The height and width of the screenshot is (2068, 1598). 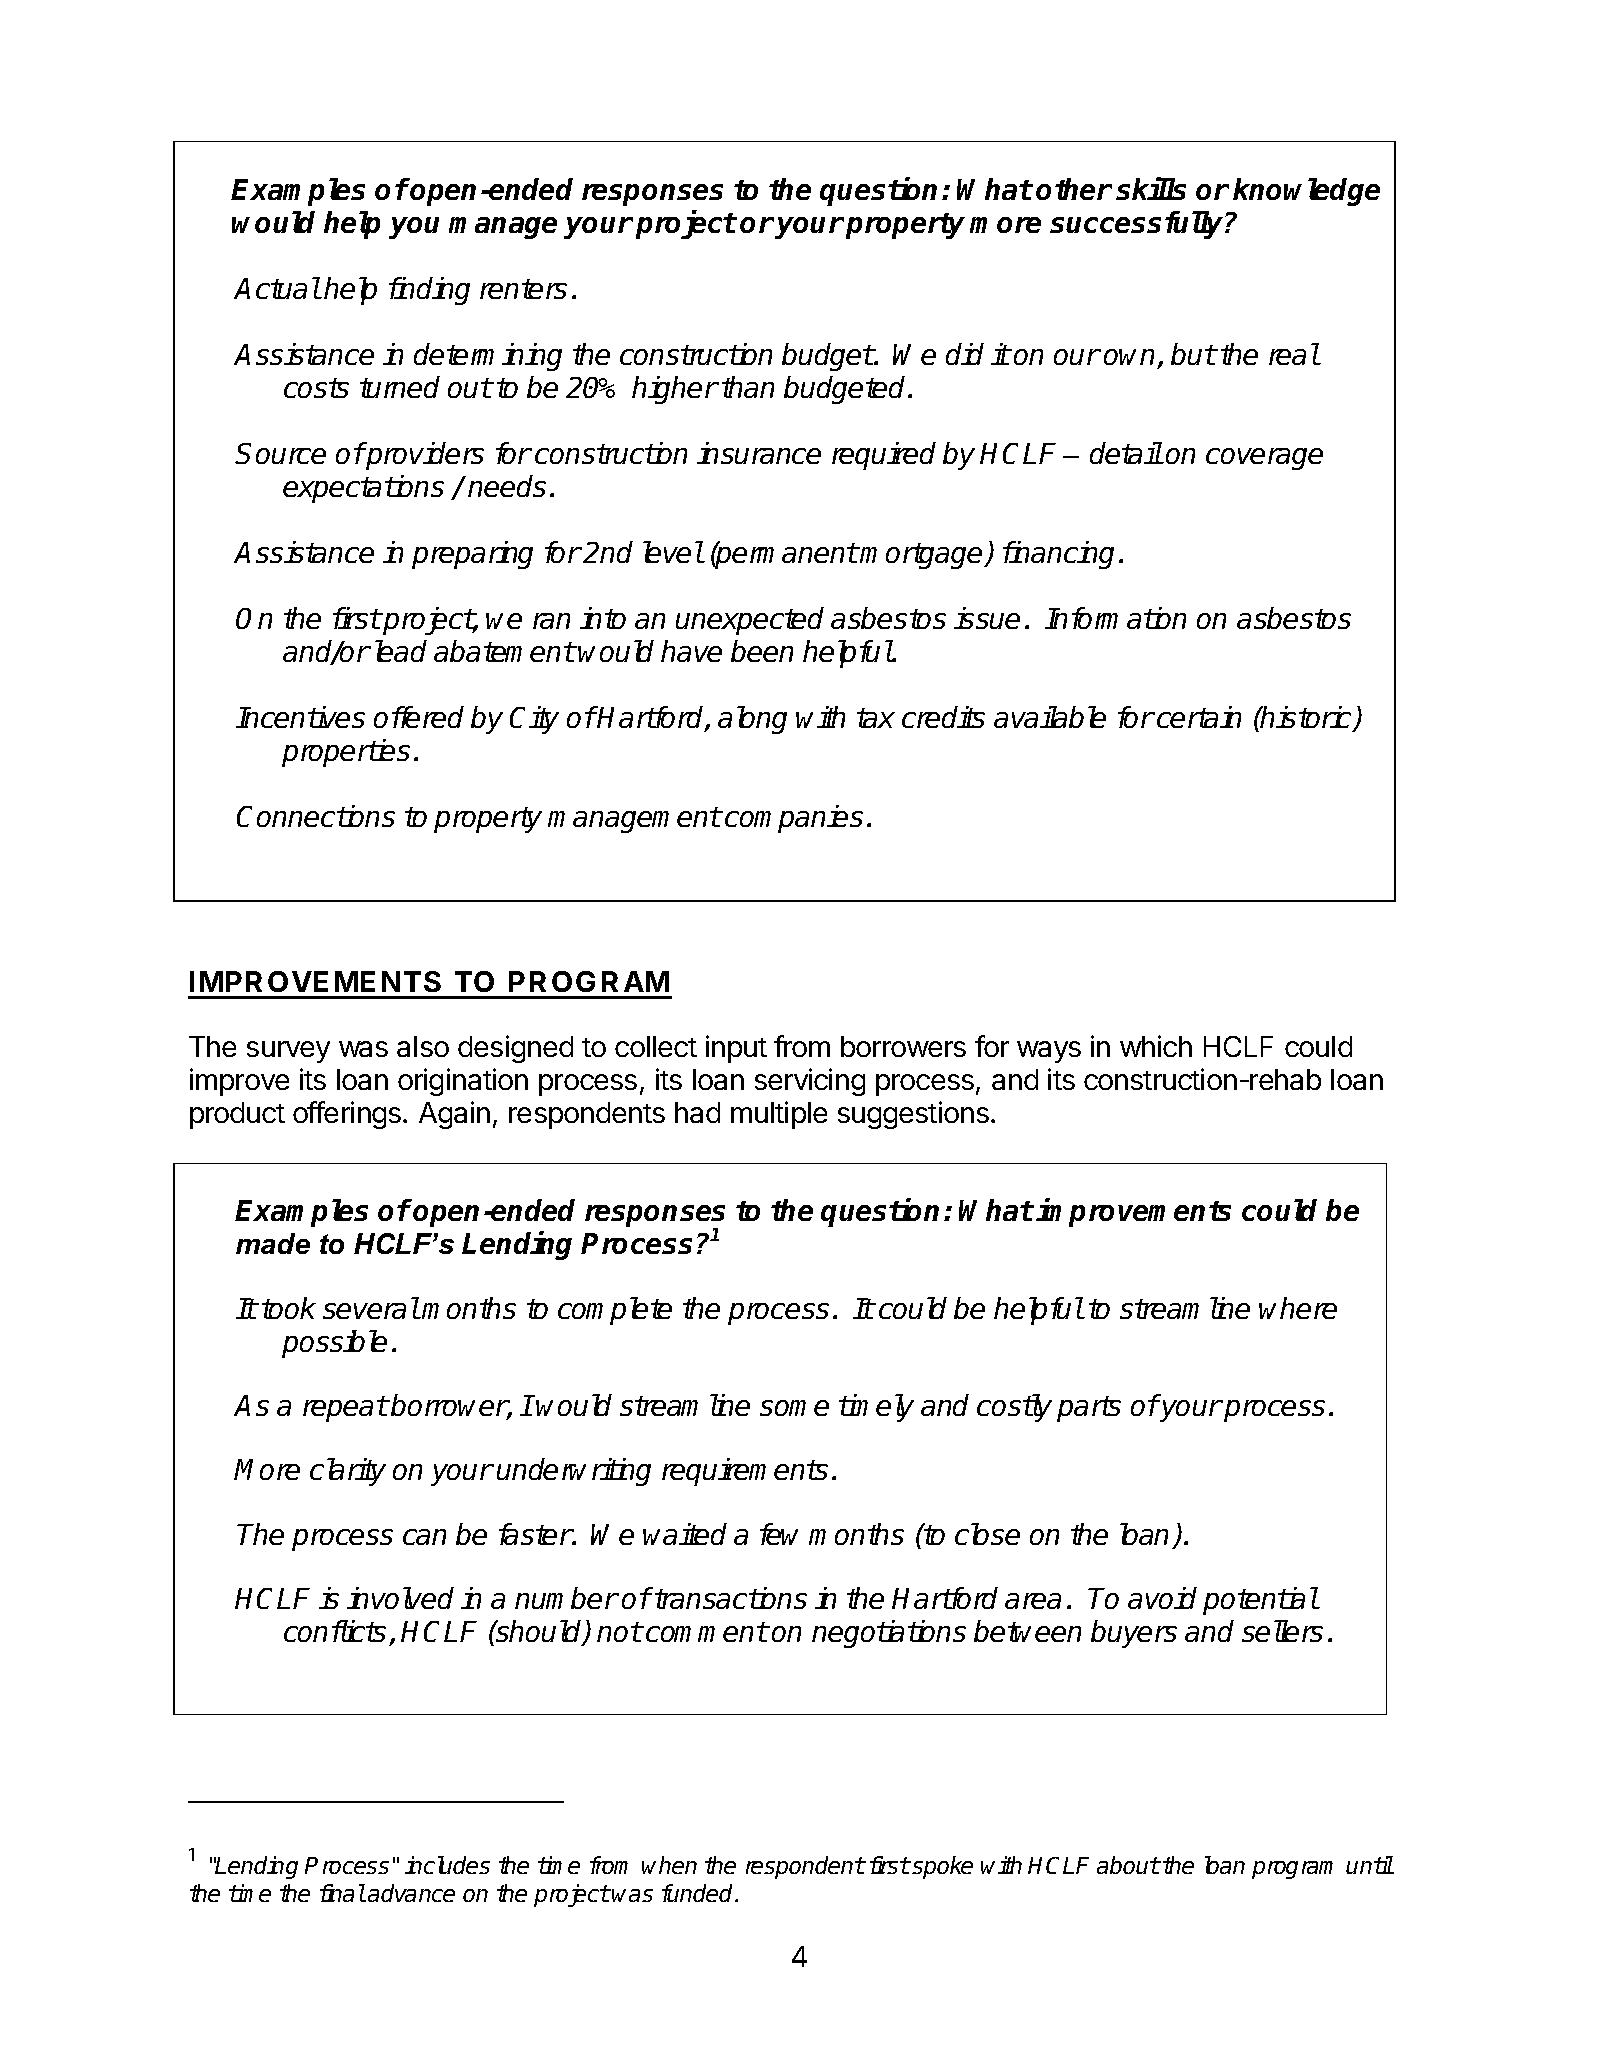 What do you see at coordinates (346, 753) in the screenshot?
I see `properties` at bounding box center [346, 753].
